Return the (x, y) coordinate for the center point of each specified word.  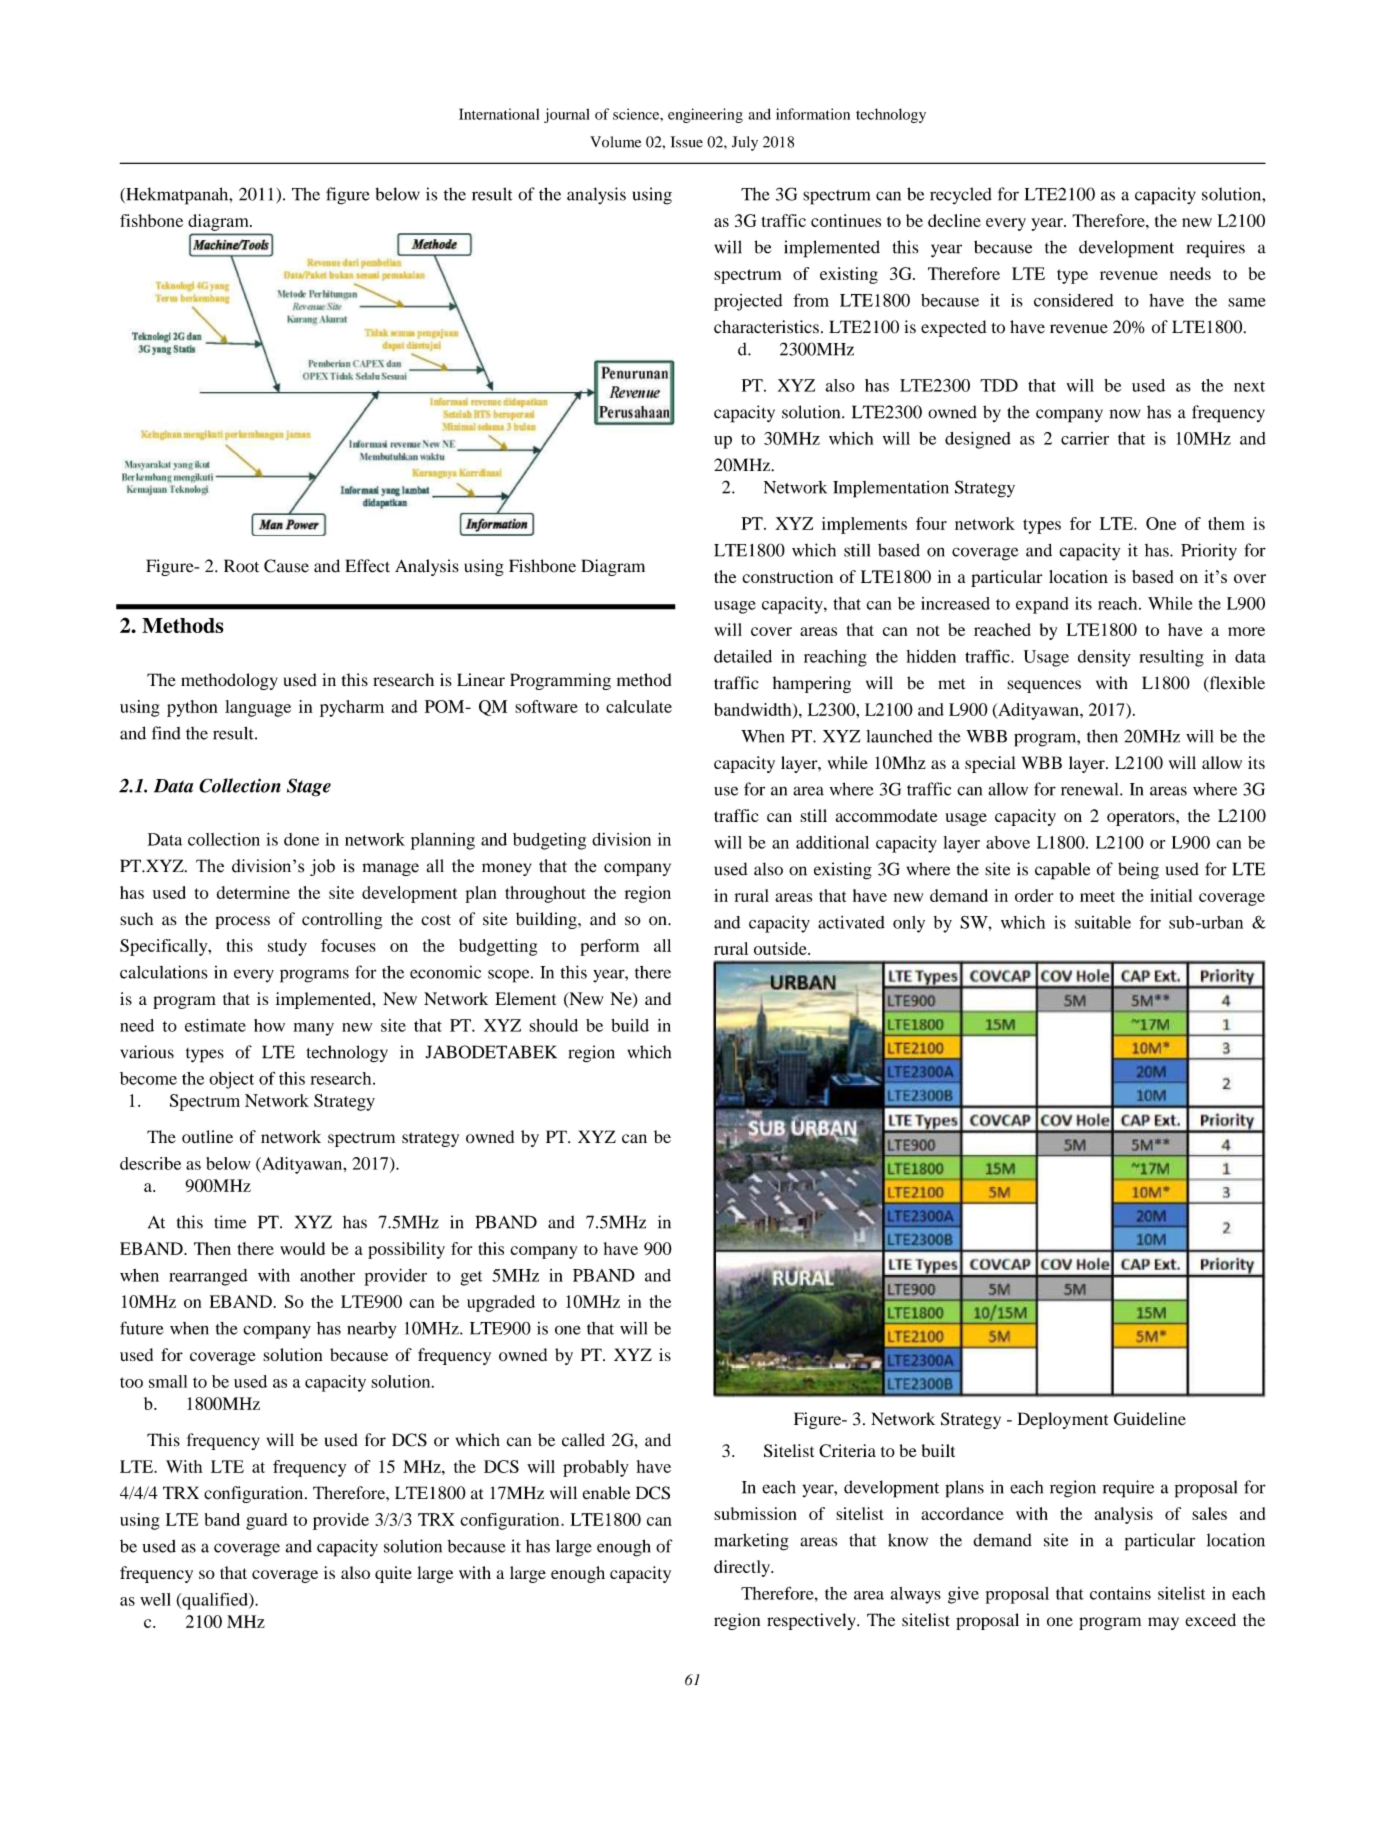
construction (787, 576)
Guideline (1150, 1419)
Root (241, 566)
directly (743, 1568)
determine (253, 892)
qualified (215, 1601)
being (1138, 871)
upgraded (501, 1303)
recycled (961, 195)
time (230, 1222)
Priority (1209, 552)
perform (609, 947)
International (499, 114)
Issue (686, 142)
